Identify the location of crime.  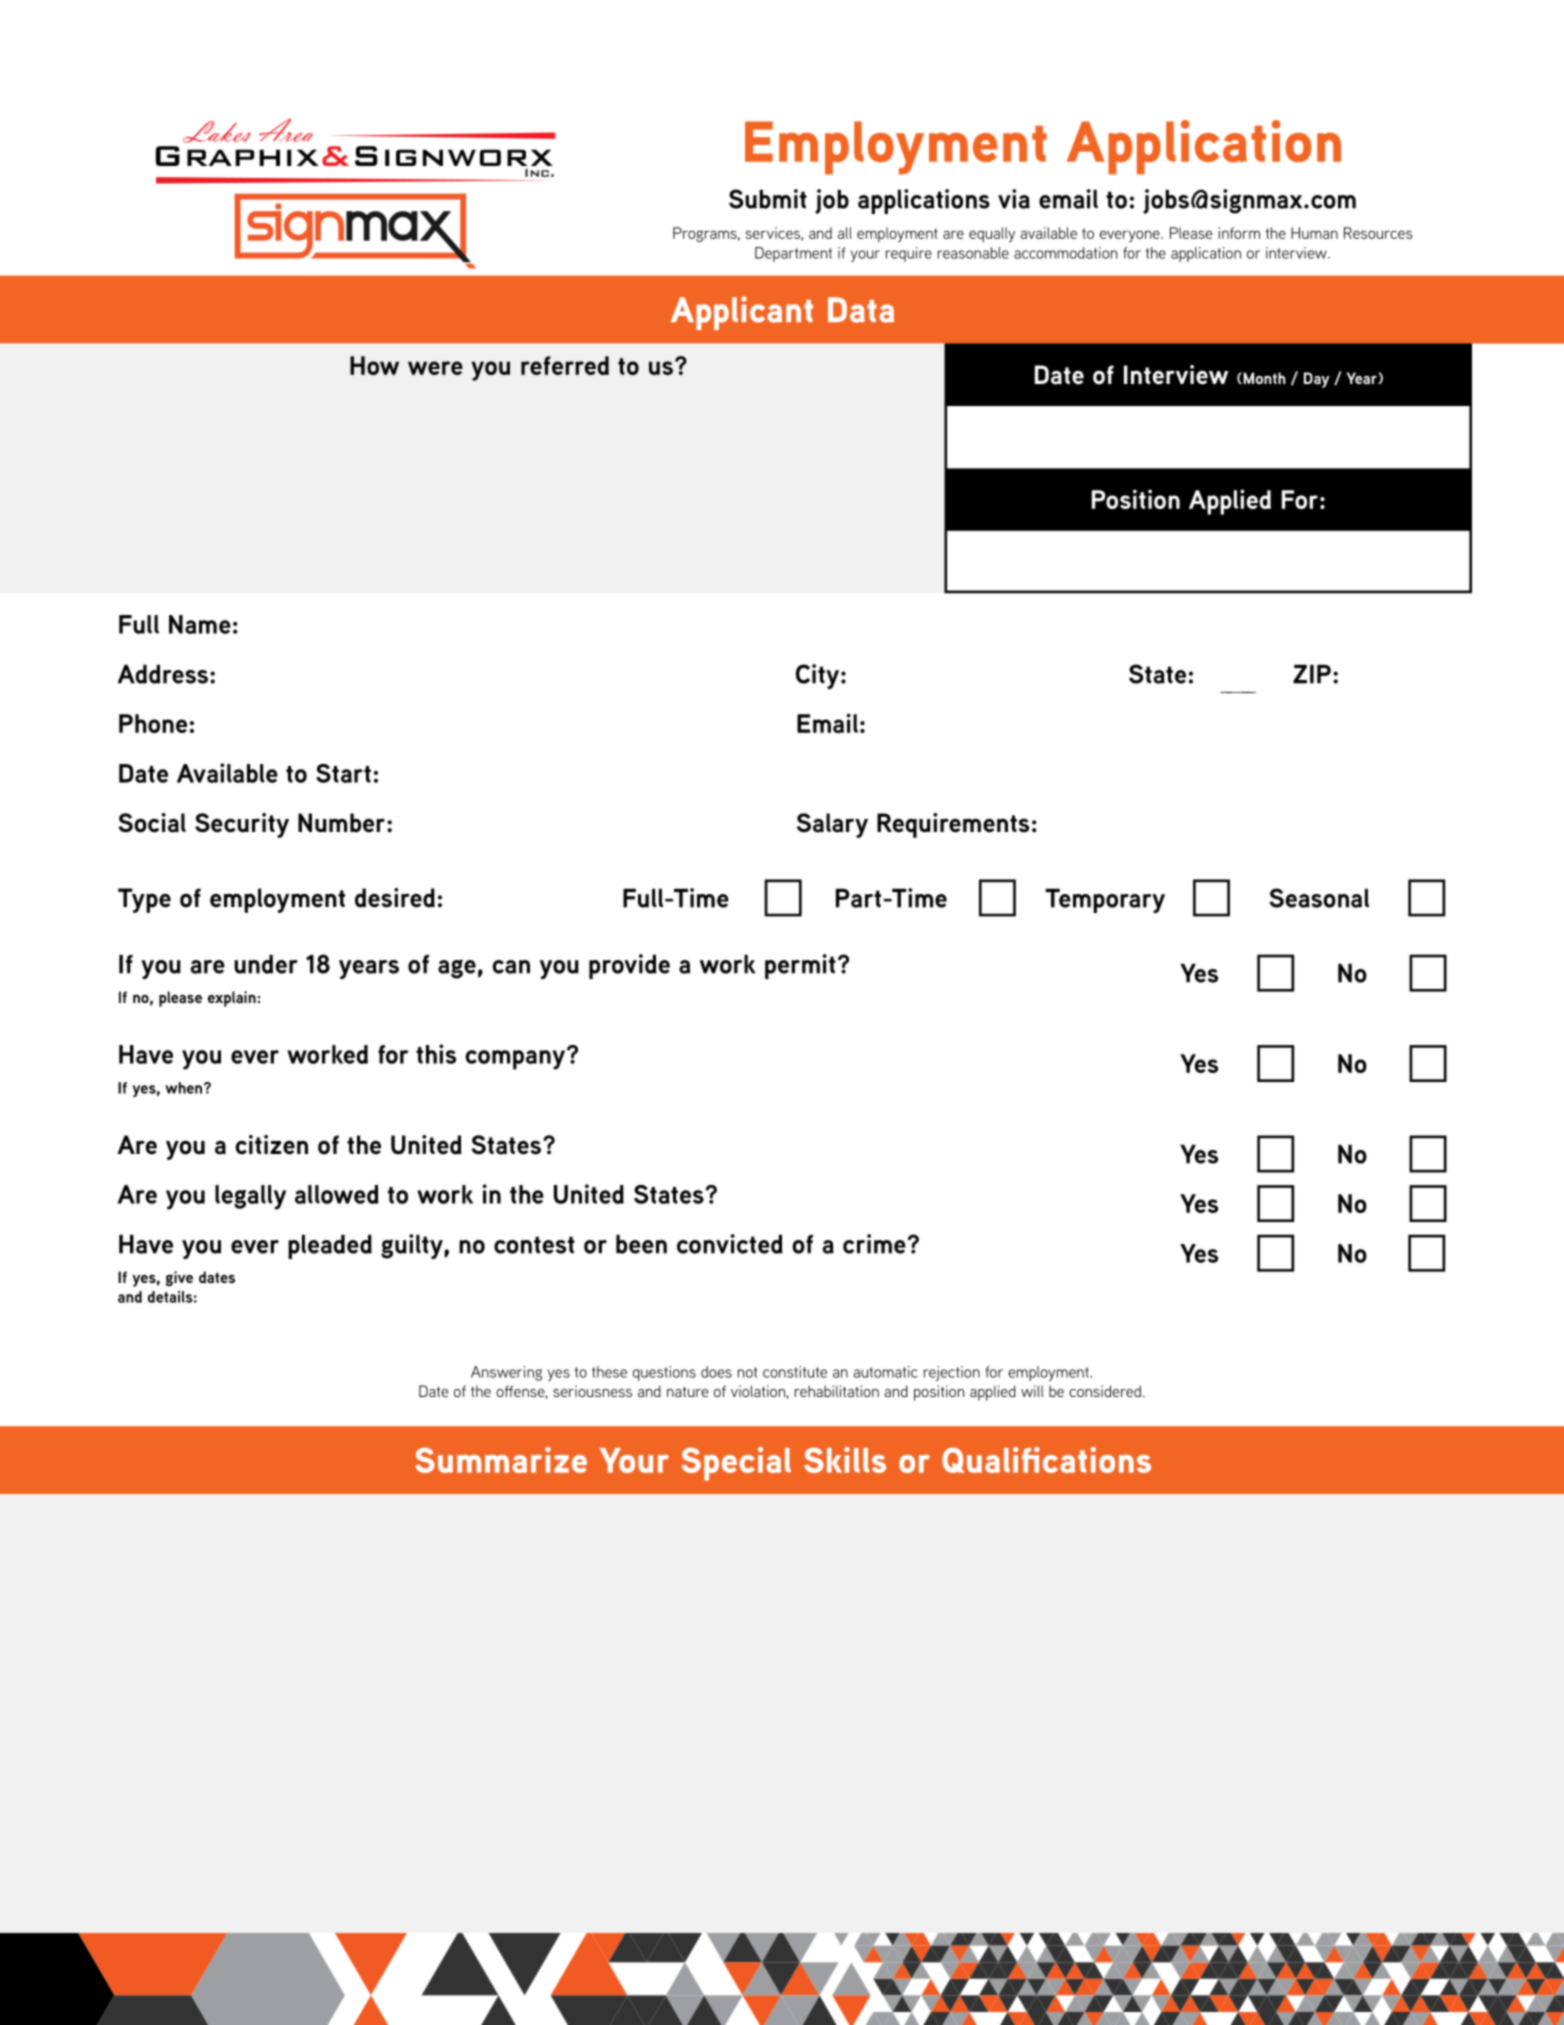
(874, 1244).
